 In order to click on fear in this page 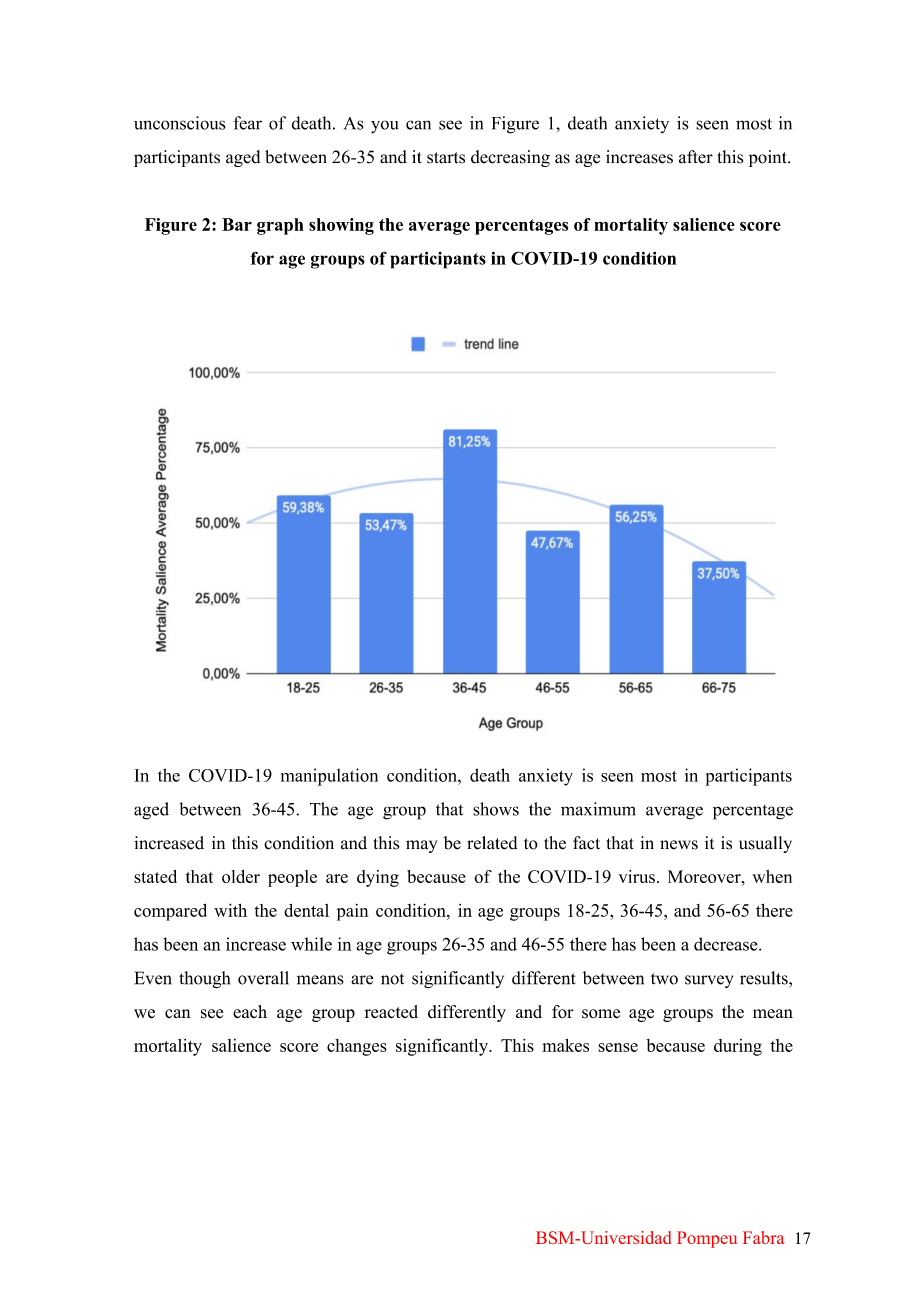, I will do `click(247, 123)`.
